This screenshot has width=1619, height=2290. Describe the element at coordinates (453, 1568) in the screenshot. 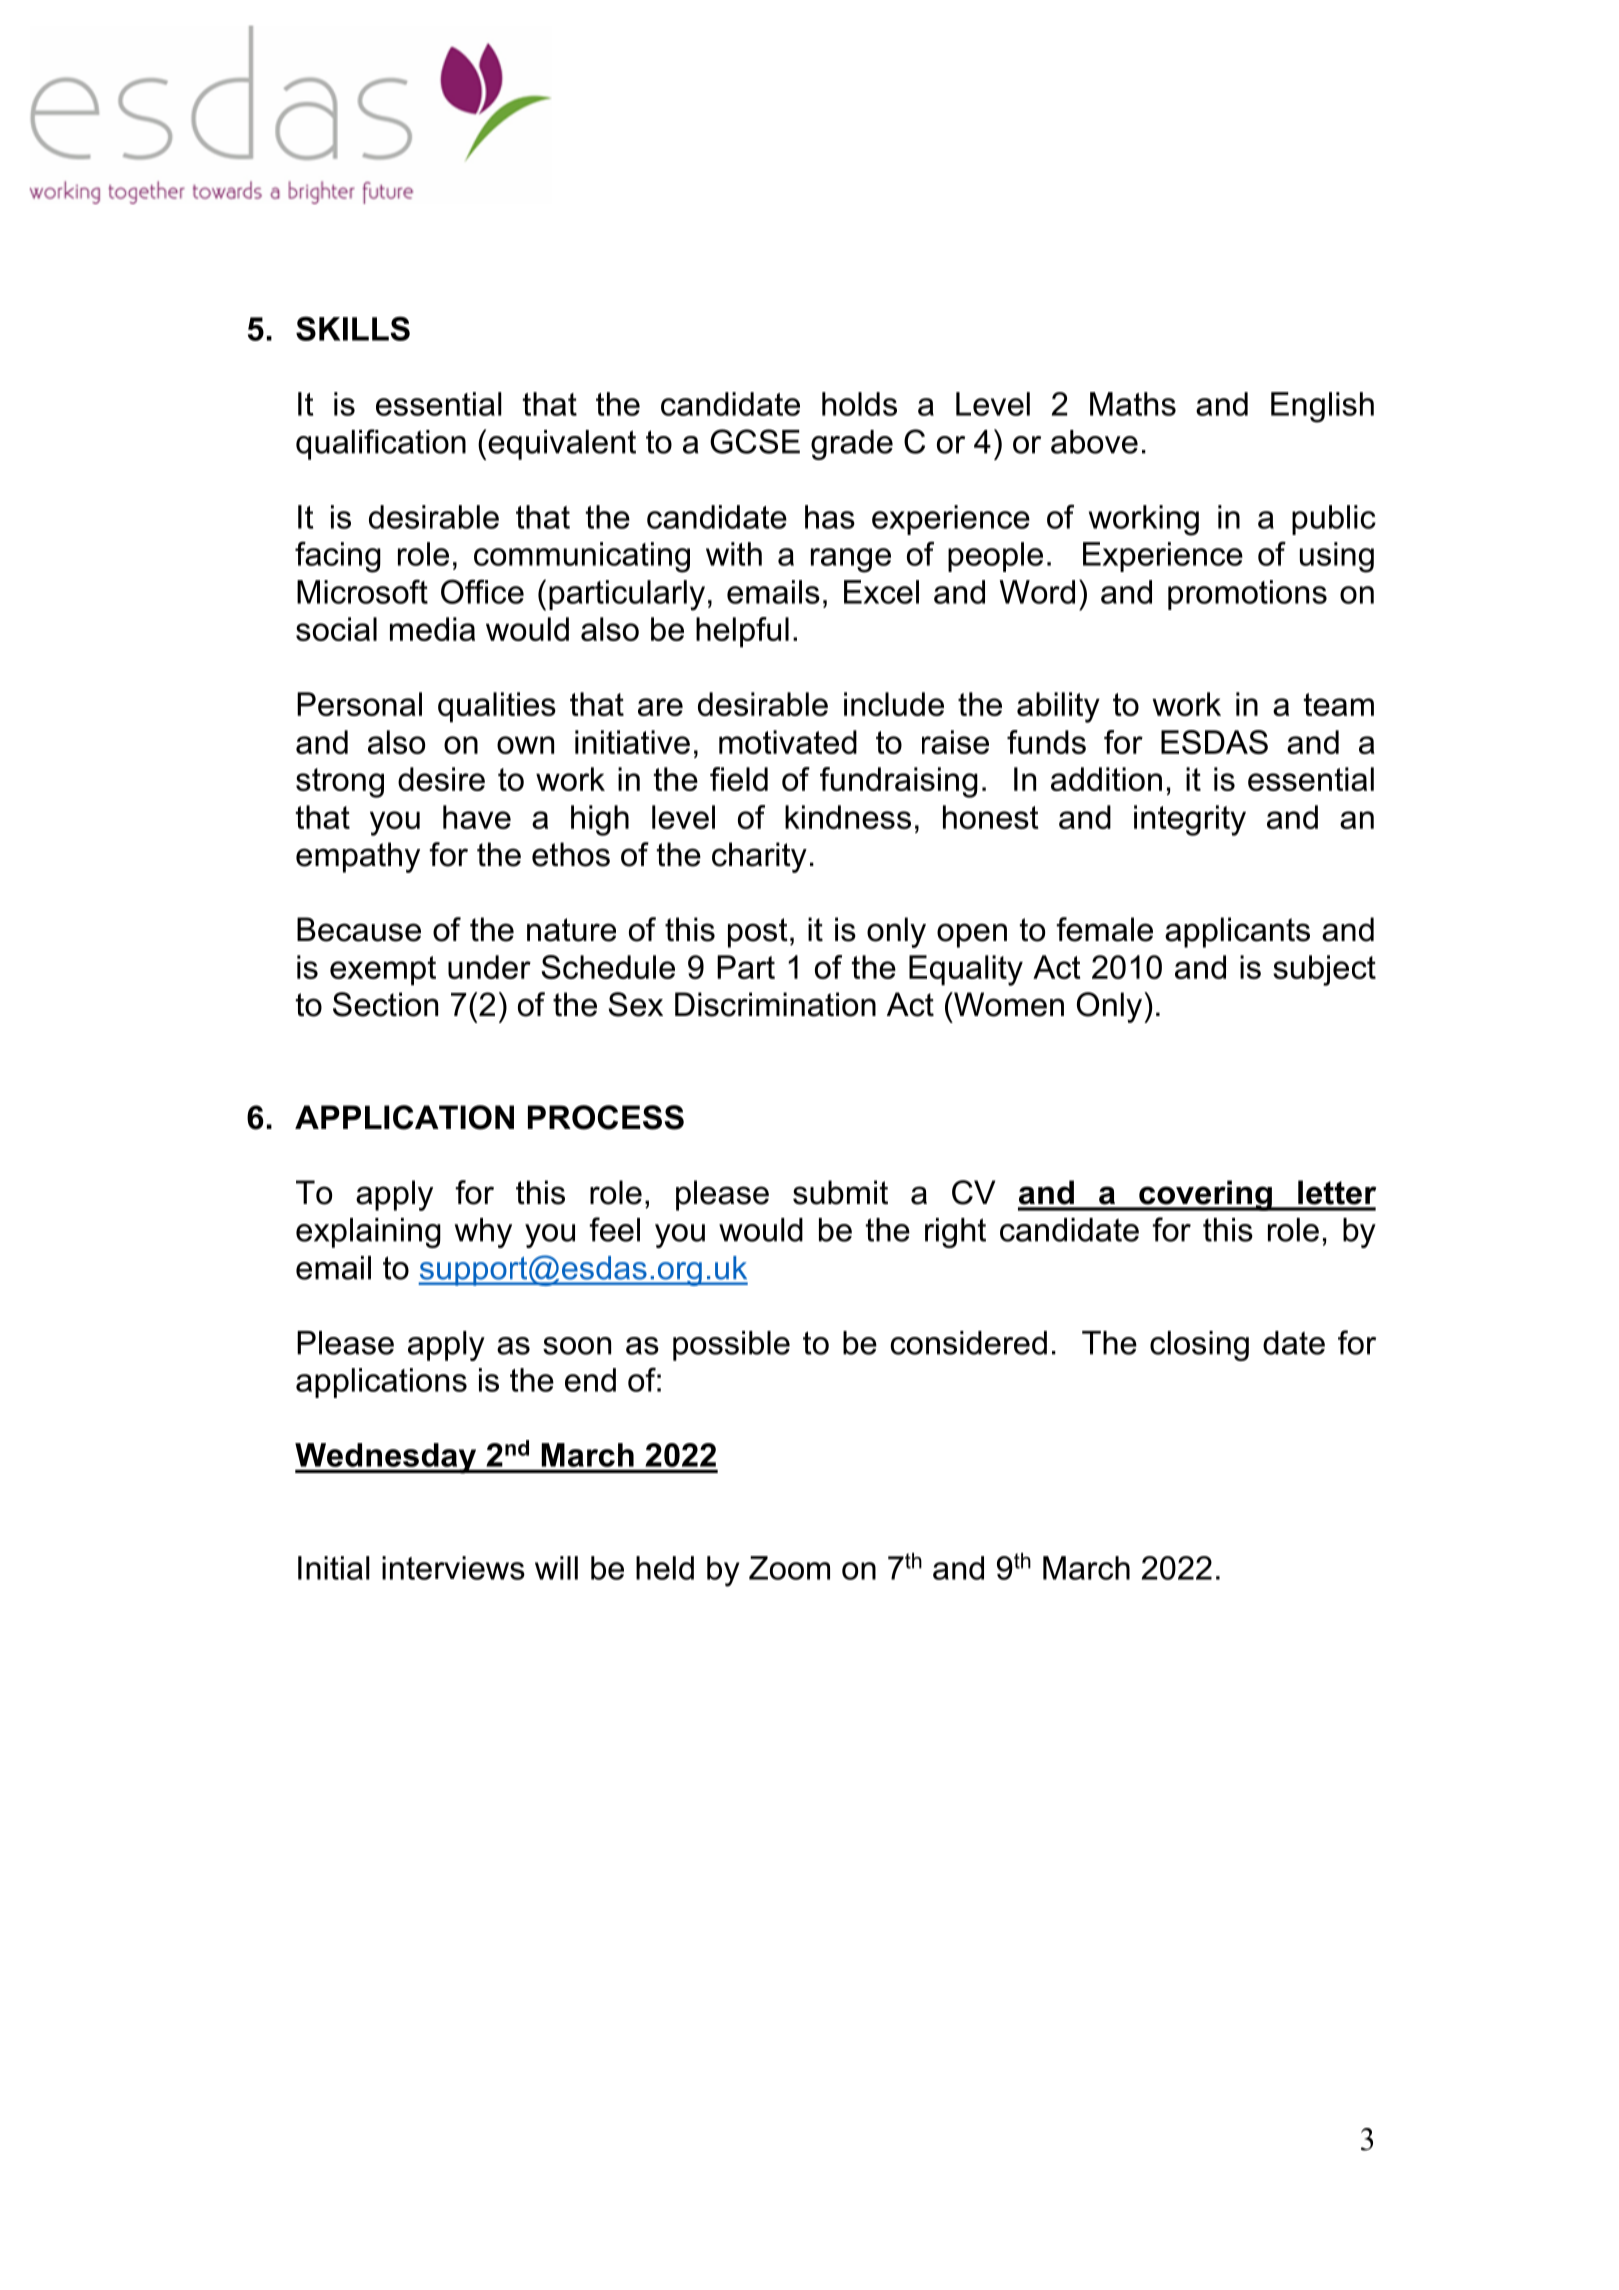

I see `interviews` at that location.
